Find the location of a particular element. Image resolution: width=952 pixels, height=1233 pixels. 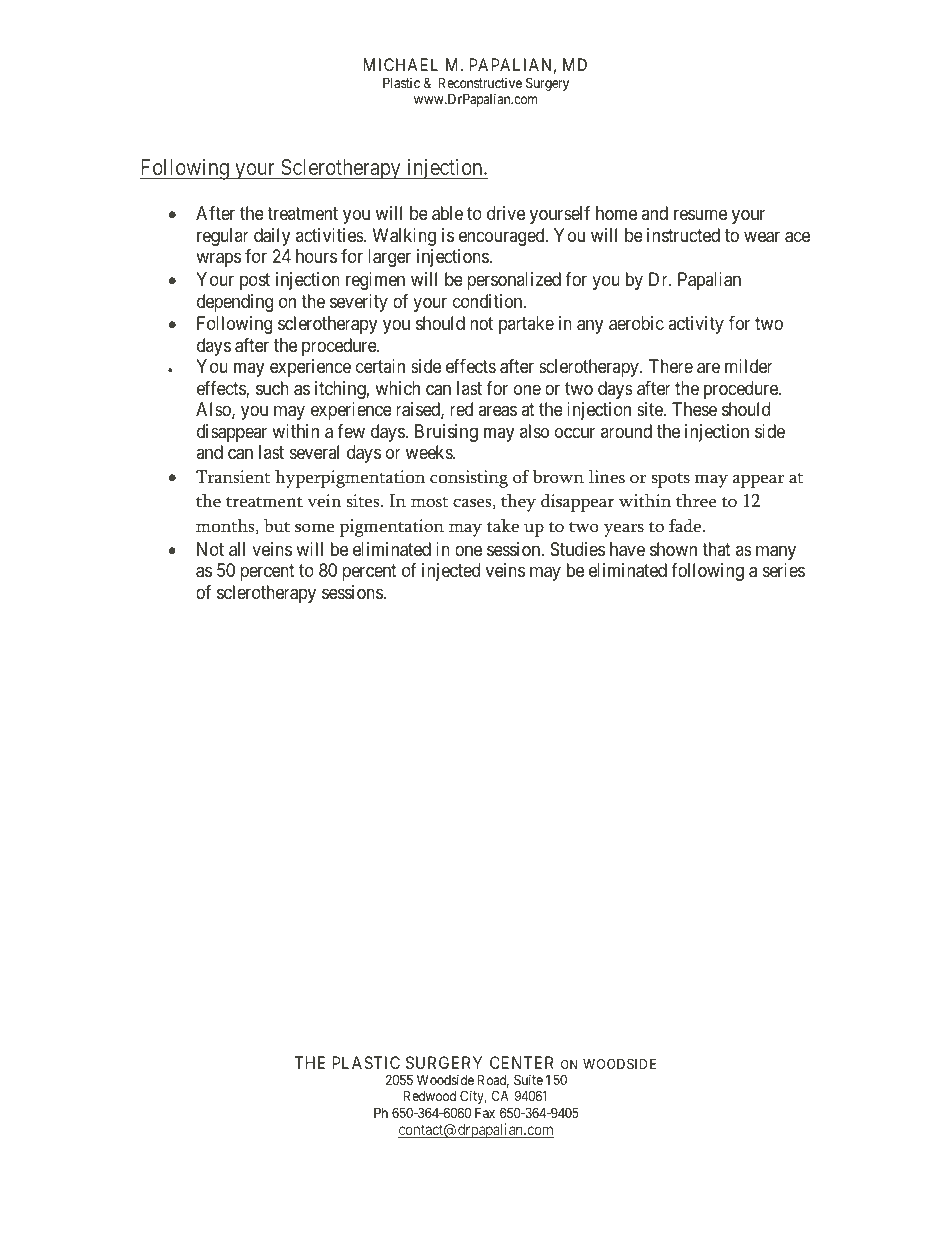

Fax is located at coordinates (485, 1112).
